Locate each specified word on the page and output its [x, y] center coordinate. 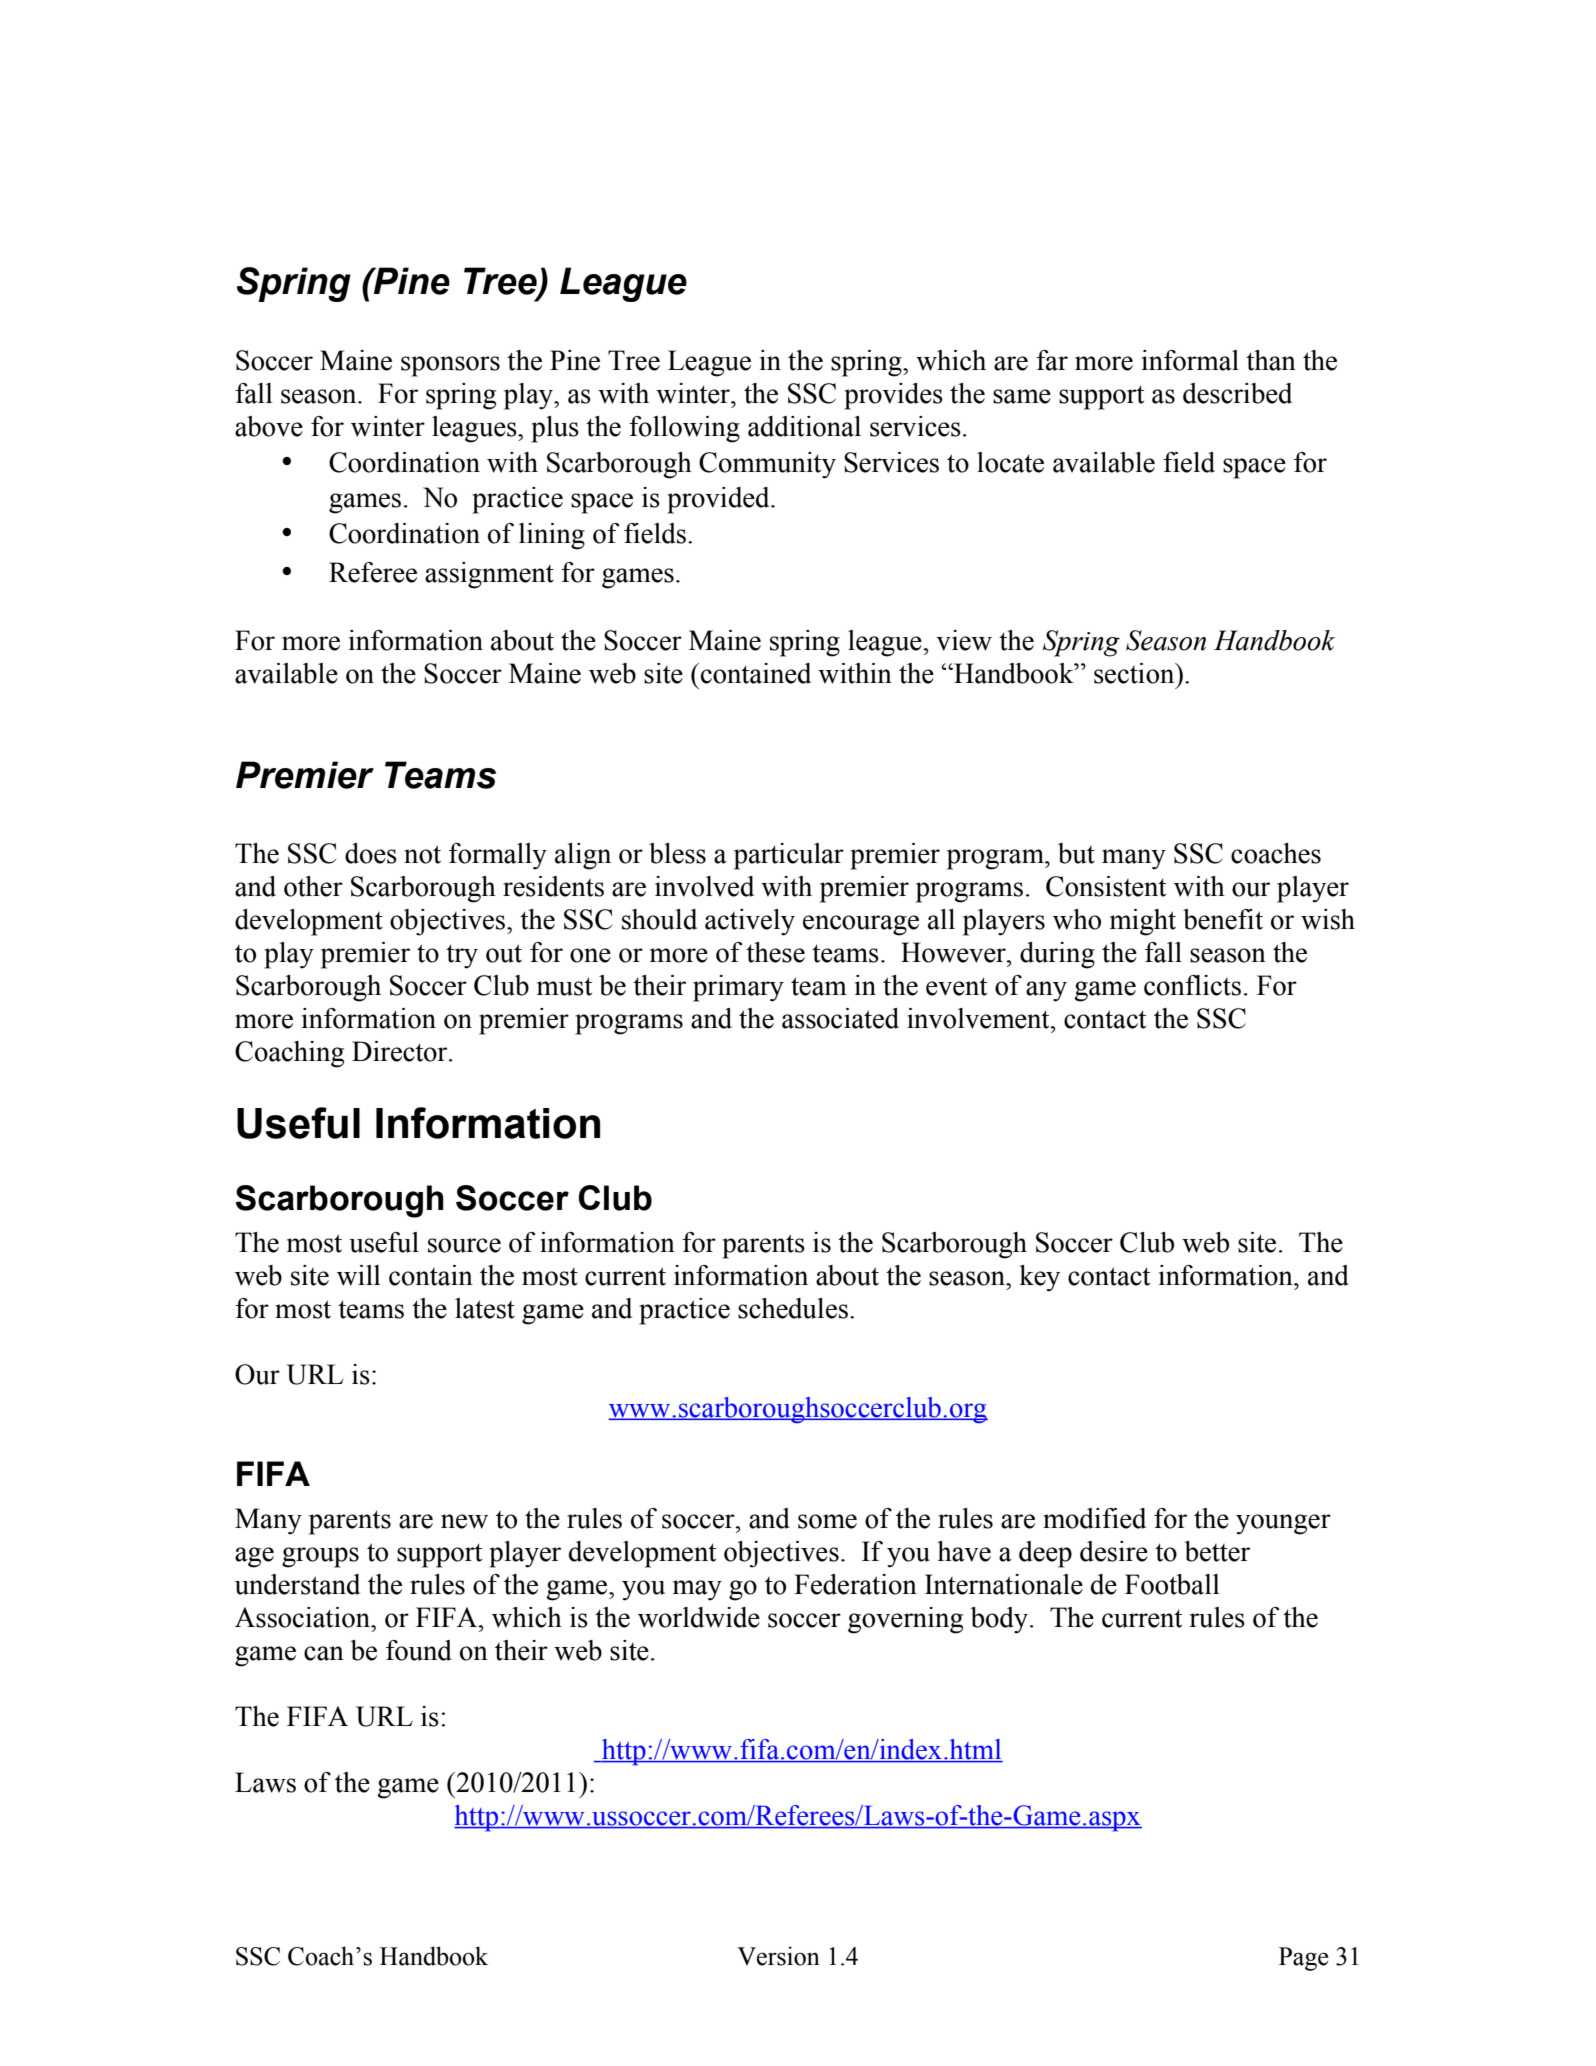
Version [778, 1956]
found [419, 1650]
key [1039, 1278]
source [464, 1245]
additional [804, 426]
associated [840, 1018]
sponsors [450, 366]
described [1237, 393]
